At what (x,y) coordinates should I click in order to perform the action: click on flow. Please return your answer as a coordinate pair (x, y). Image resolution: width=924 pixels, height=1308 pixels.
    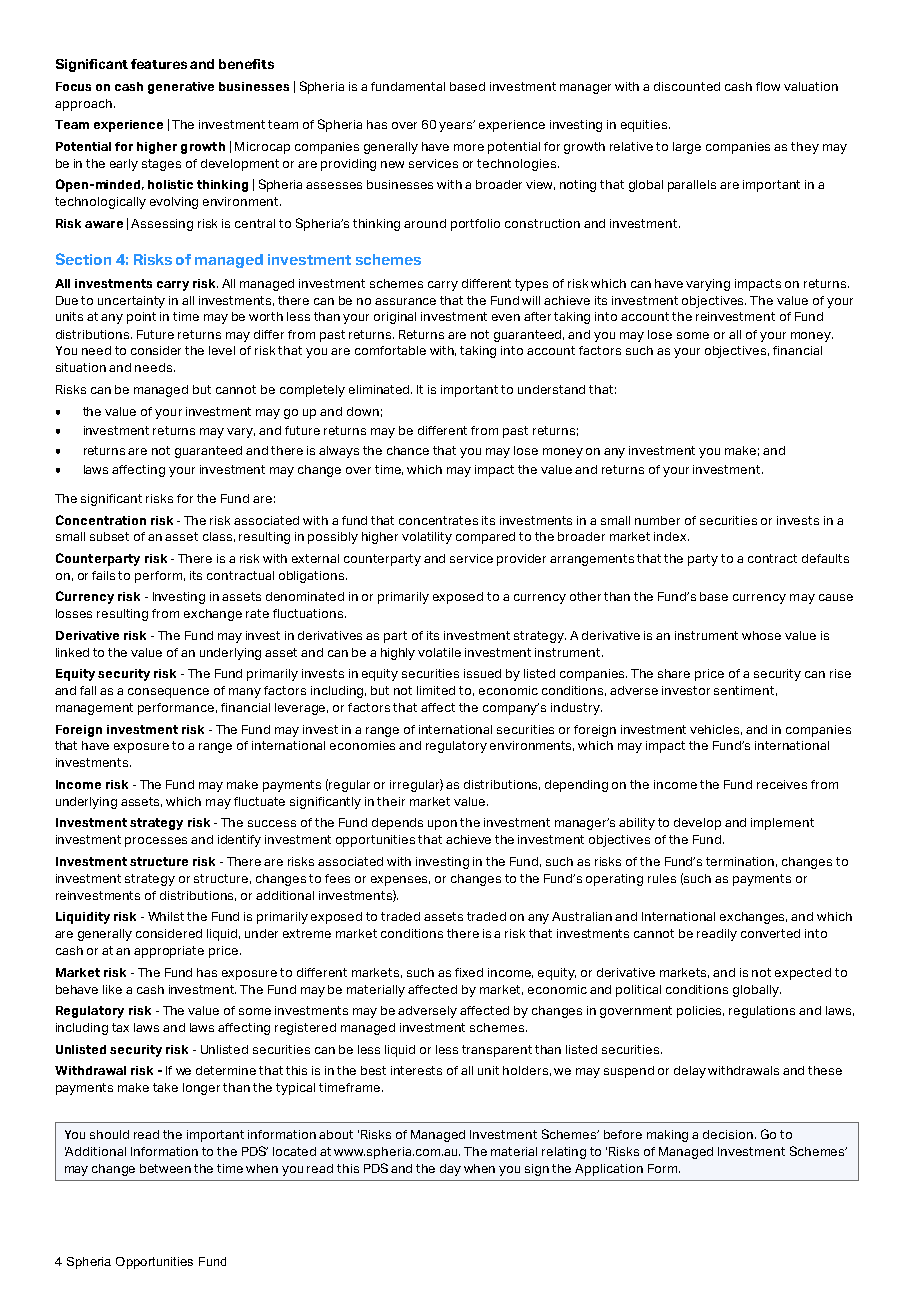
    Looking at the image, I should click on (768, 86).
